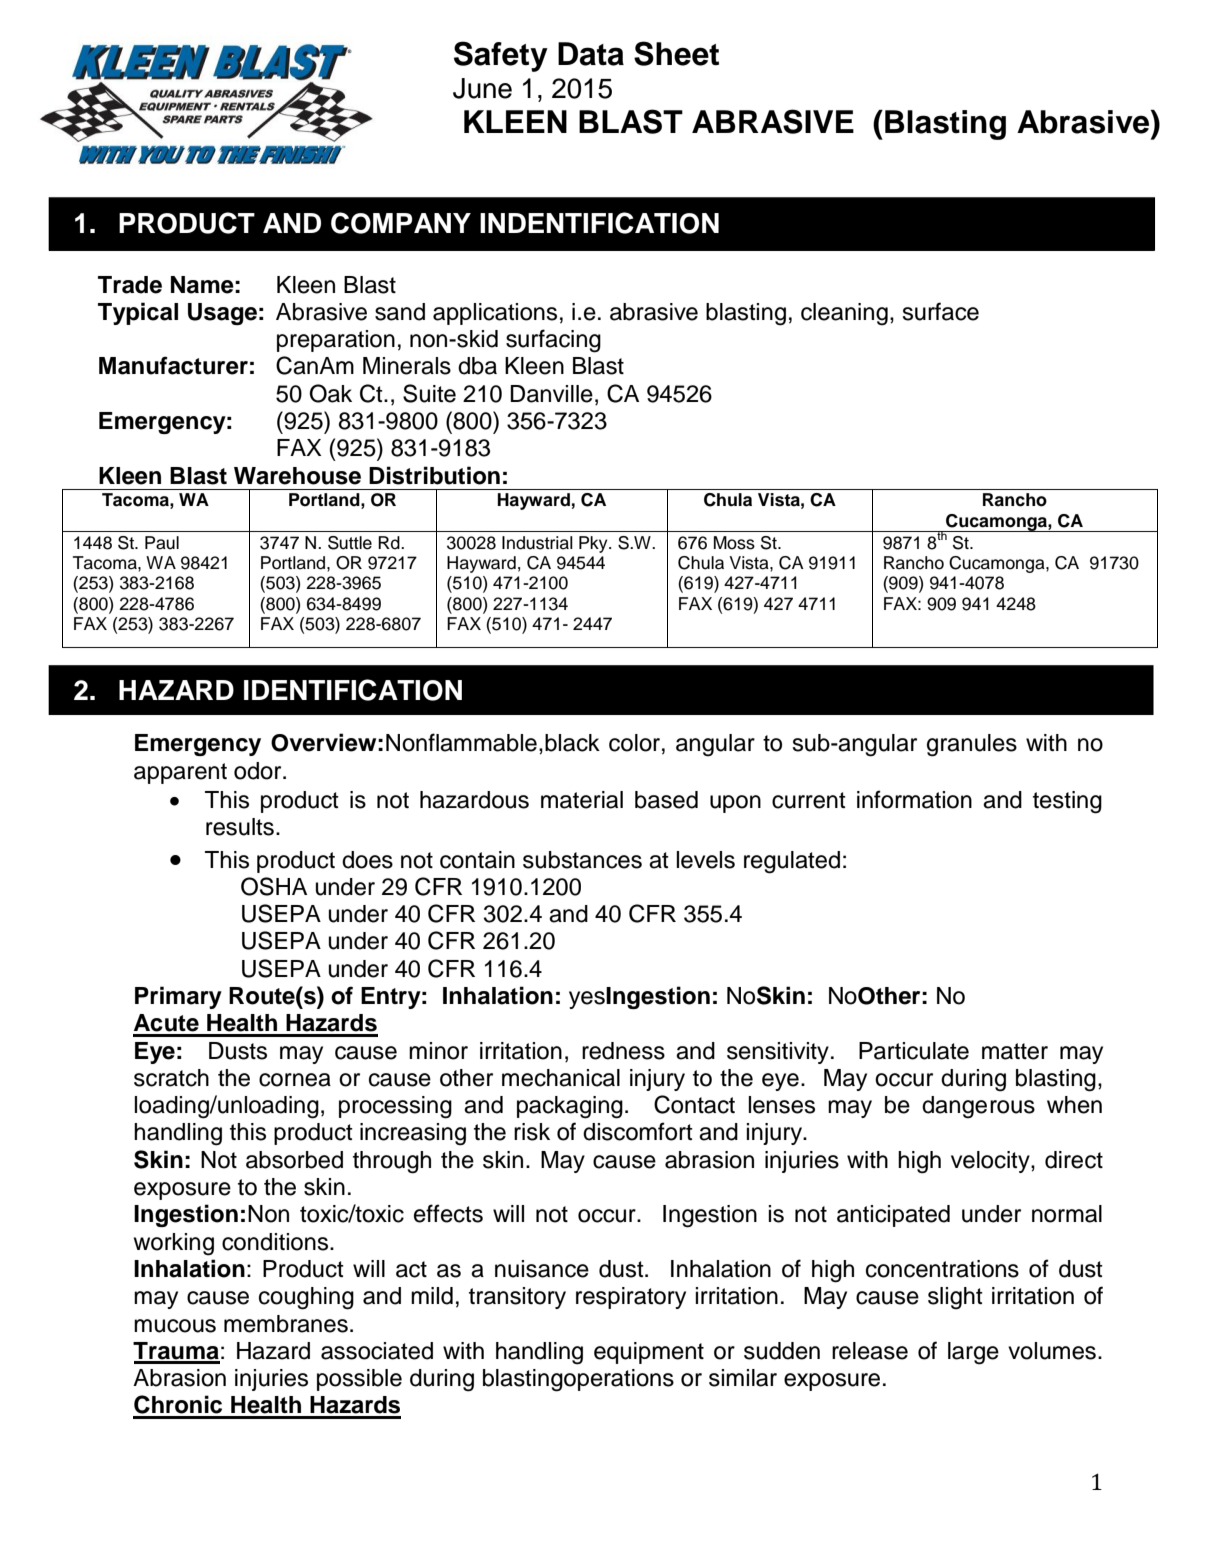 This page has height=1566, width=1210. Describe the element at coordinates (286, 1324) in the page. I see `membranes` at that location.
